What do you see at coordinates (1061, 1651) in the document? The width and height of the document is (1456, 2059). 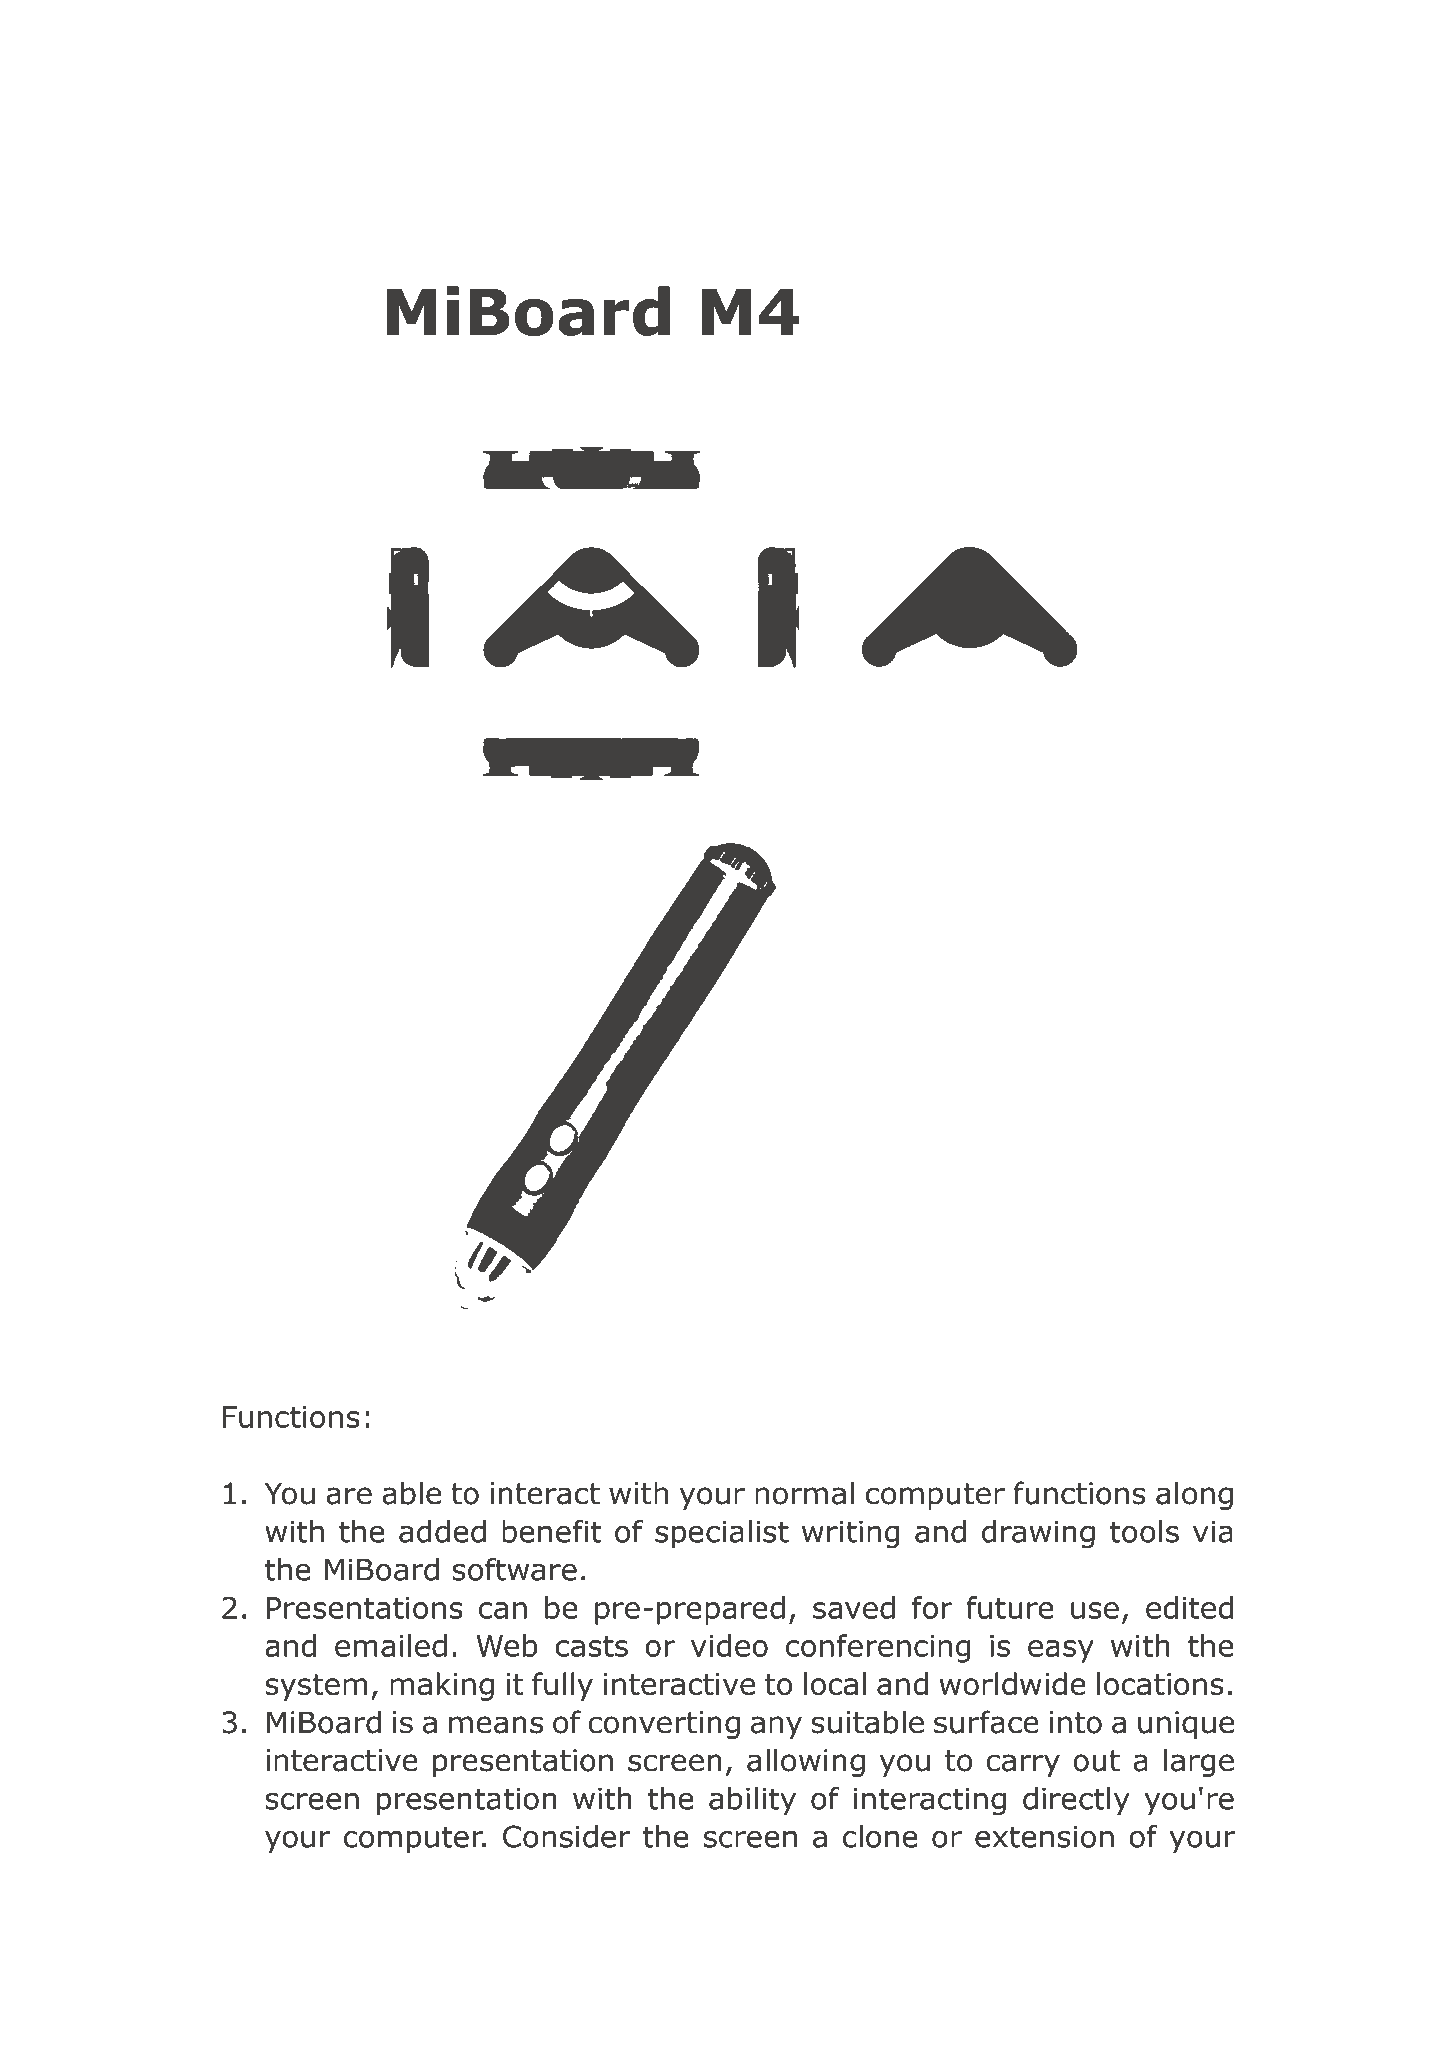 I see `easy` at bounding box center [1061, 1651].
